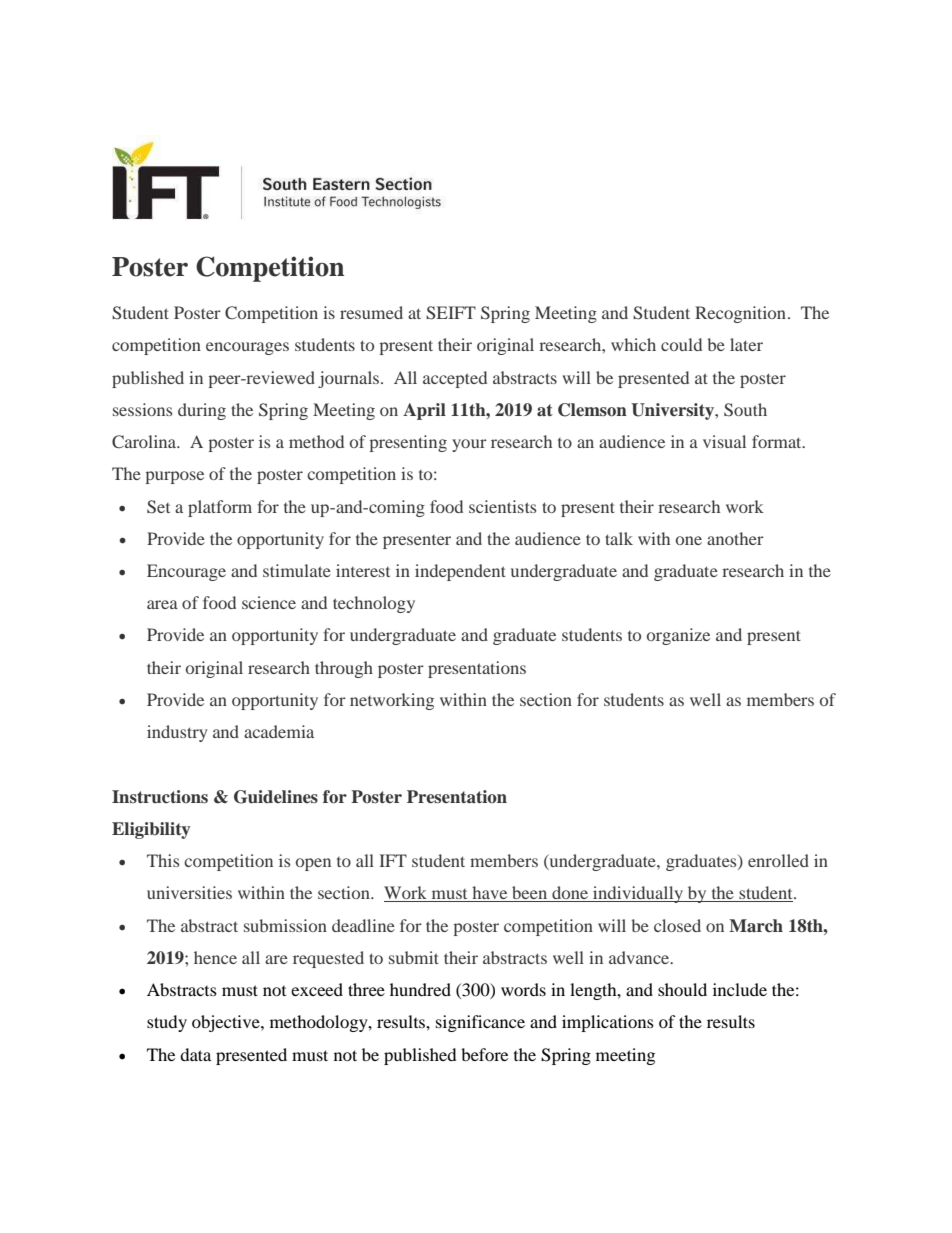 This image has width=952, height=1233. I want to click on objective, so click(227, 1023).
